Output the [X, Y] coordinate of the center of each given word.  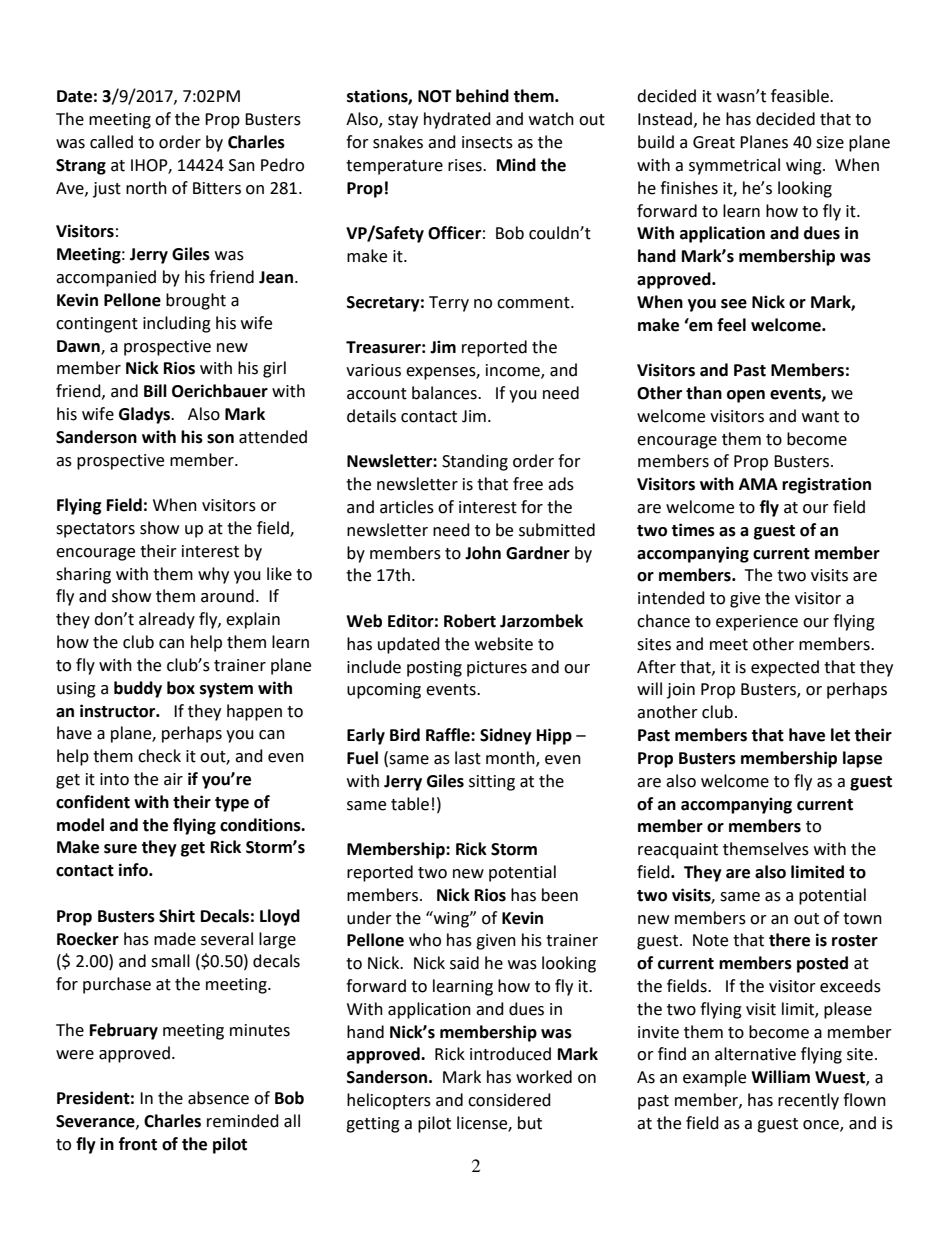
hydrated [457, 120]
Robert [470, 621]
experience [757, 623]
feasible [801, 96]
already [167, 620]
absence [218, 1098]
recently [808, 1101]
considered [509, 1100]
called [111, 142]
